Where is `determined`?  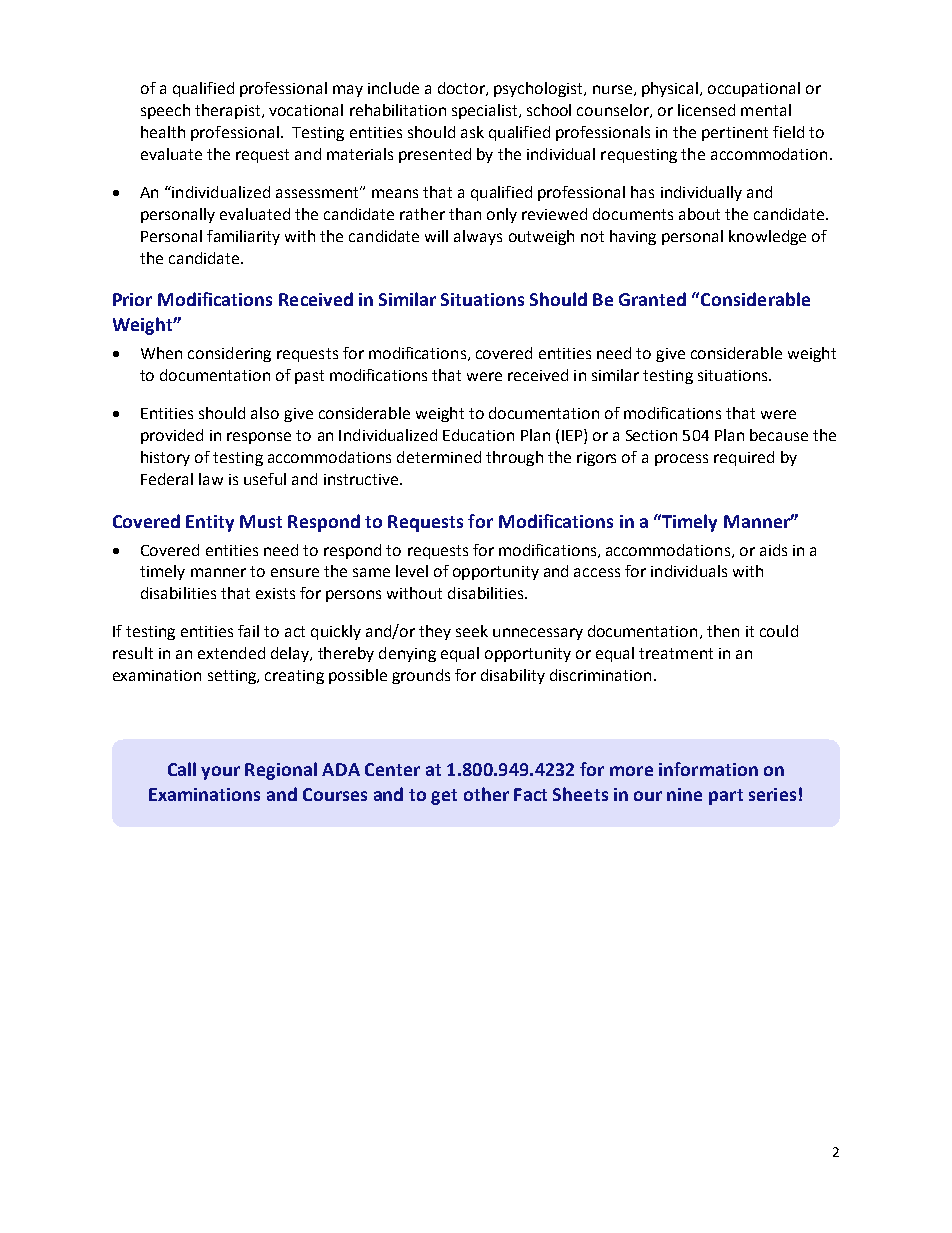
determined is located at coordinates (439, 457).
